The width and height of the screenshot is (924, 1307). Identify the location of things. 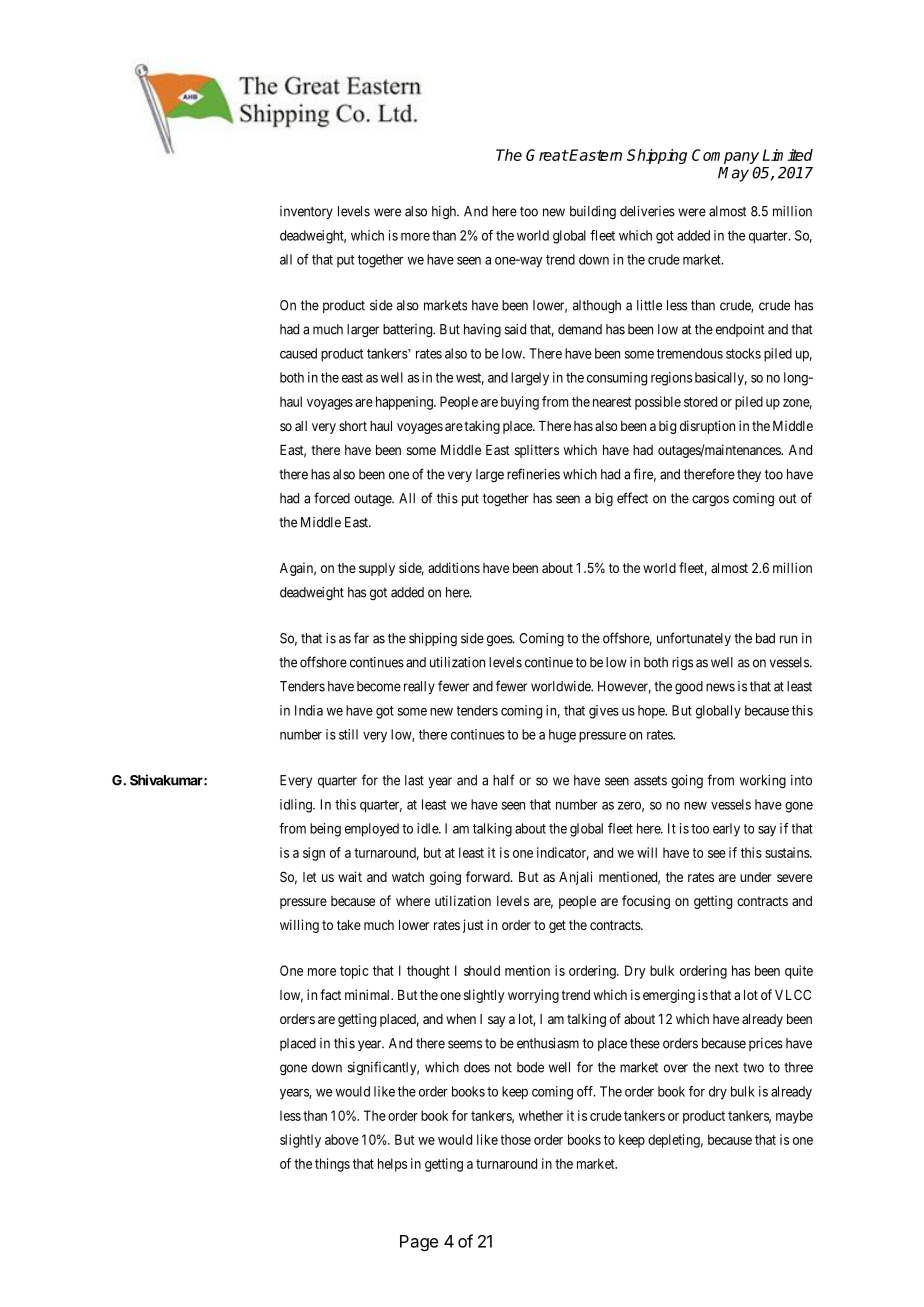
(332, 1165).
